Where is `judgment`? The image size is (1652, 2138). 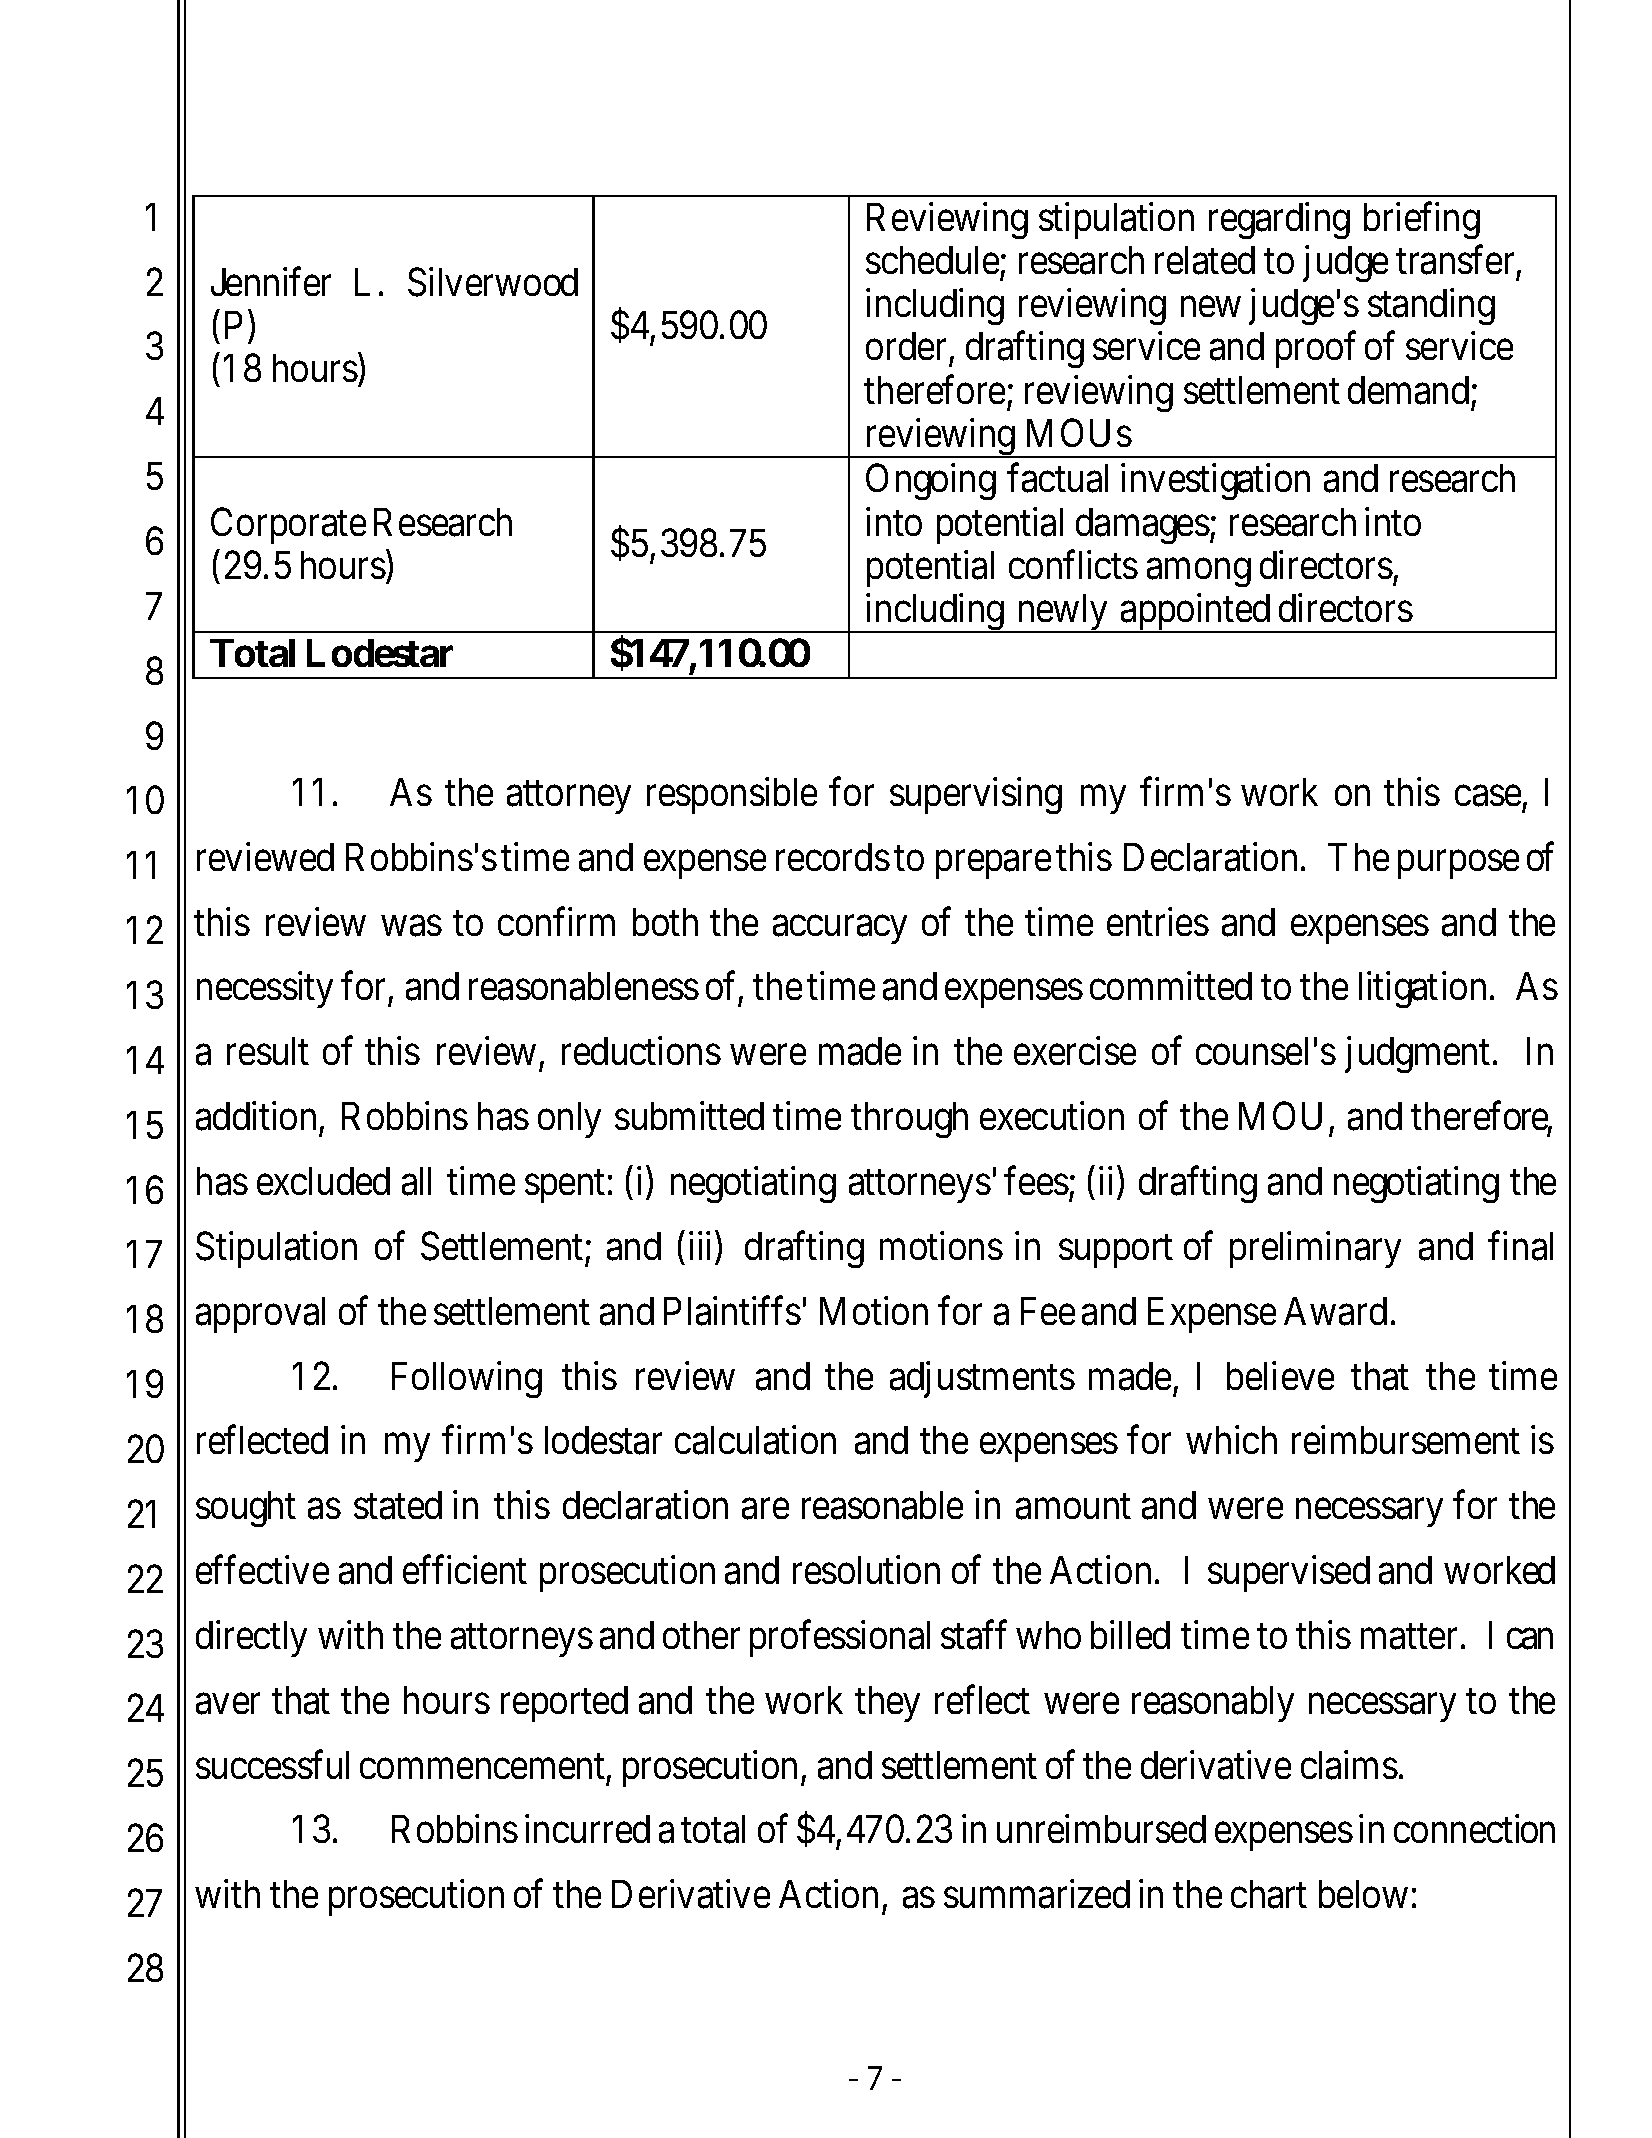
judgment is located at coordinates (1417, 1055).
